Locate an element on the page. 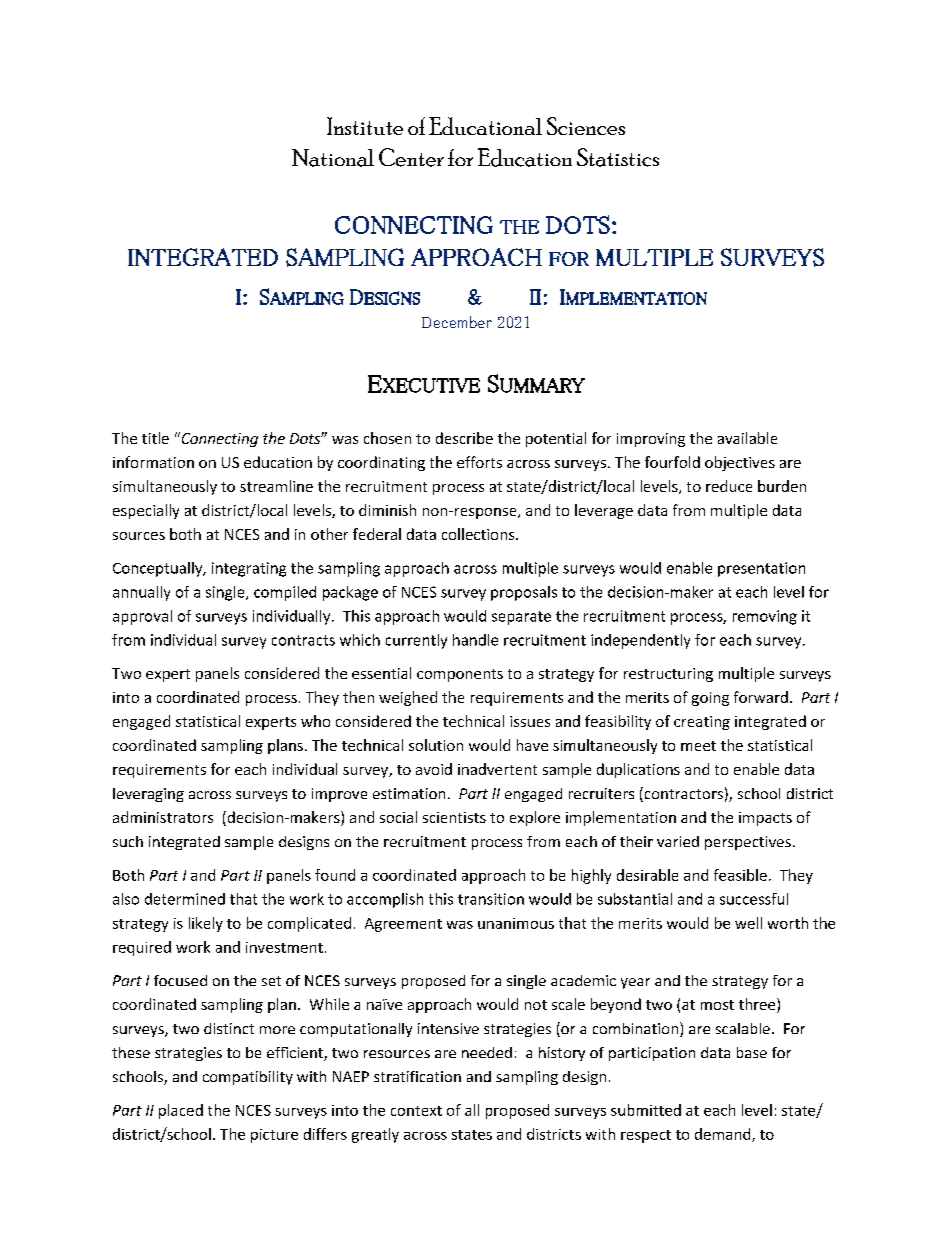 This document has width=952, height=1233. handle is located at coordinates (475, 640).
